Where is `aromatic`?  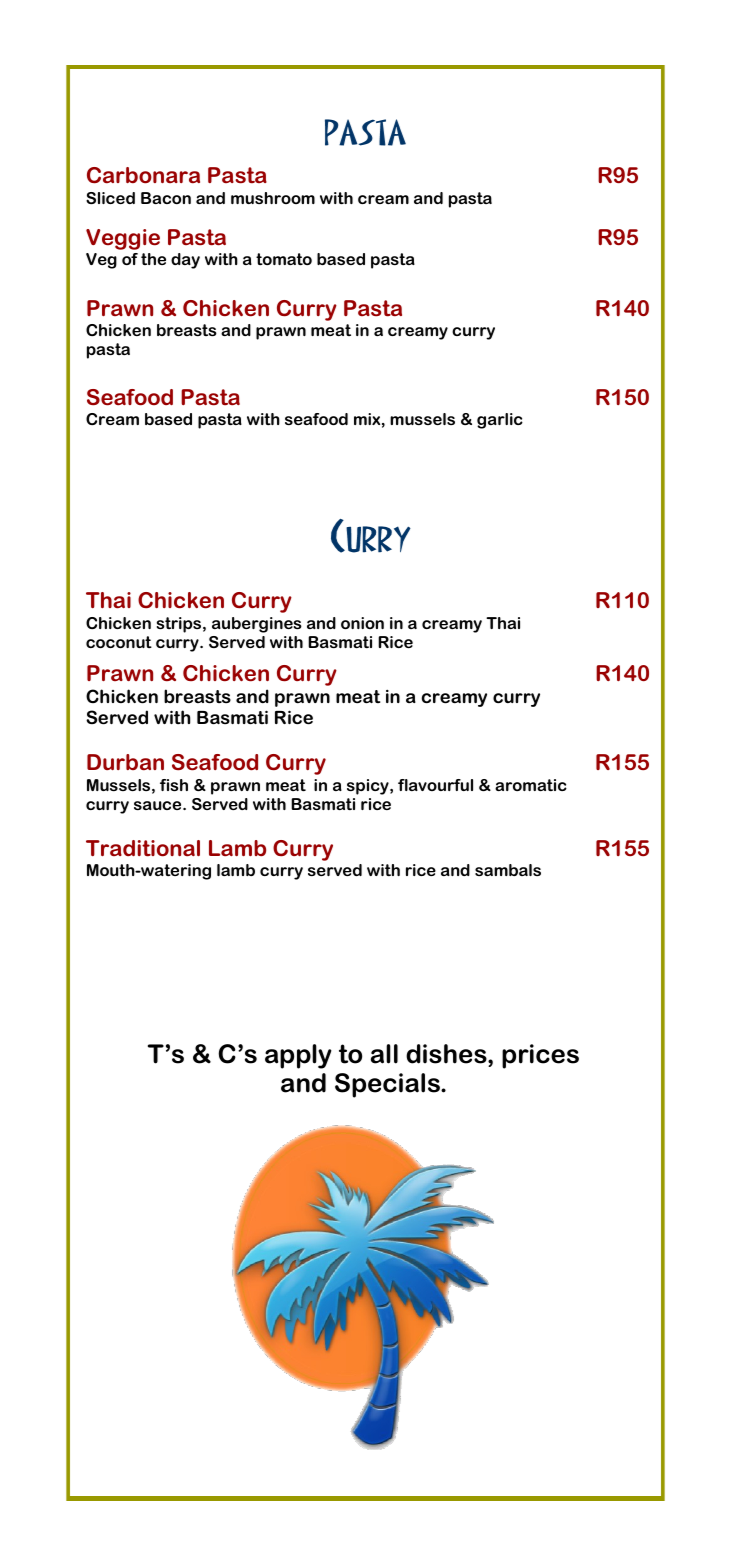
aromatic is located at coordinates (531, 785).
